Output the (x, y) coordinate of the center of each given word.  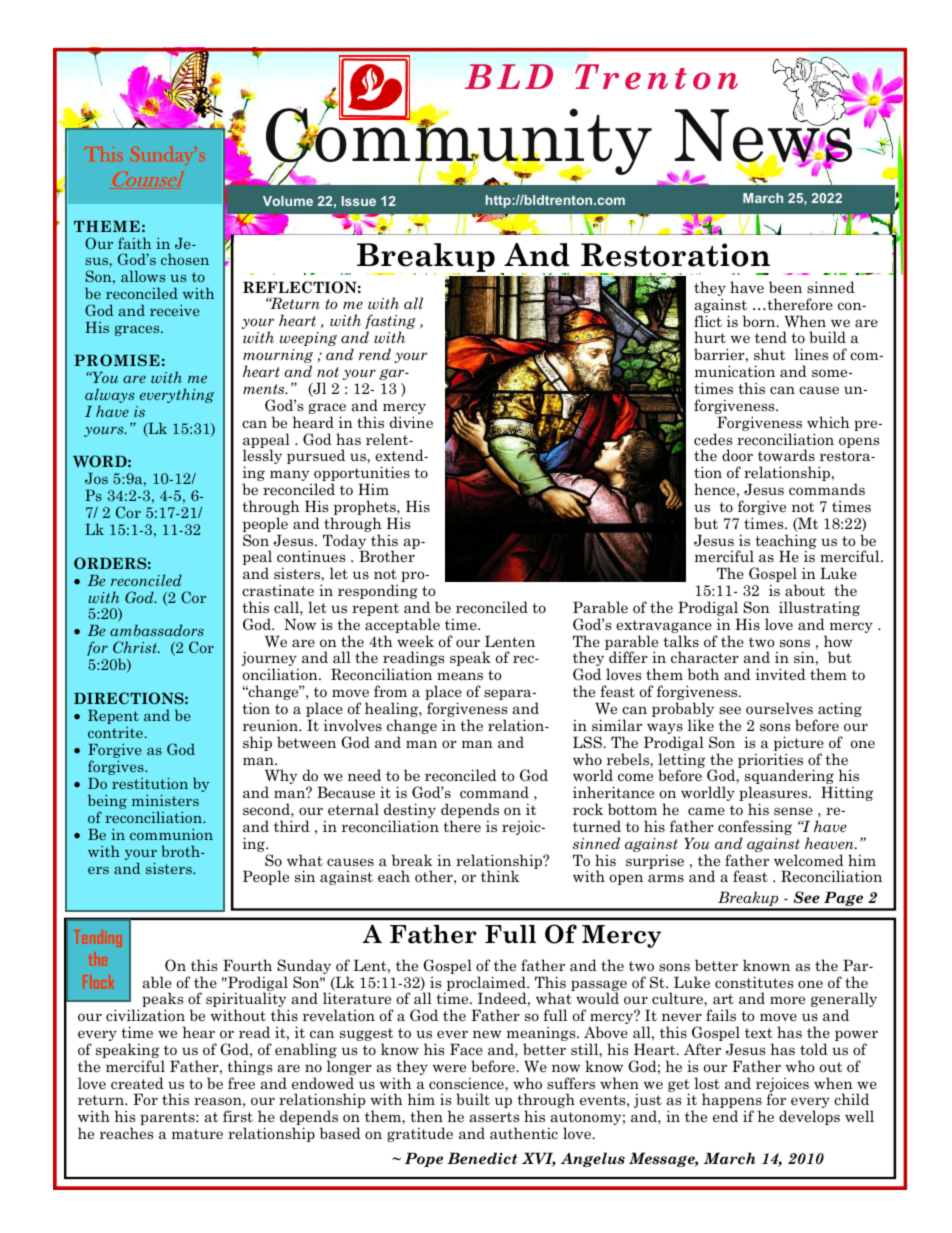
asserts (494, 1117)
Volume (288, 201)
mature (197, 1134)
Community (459, 142)
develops (809, 1117)
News (765, 136)
